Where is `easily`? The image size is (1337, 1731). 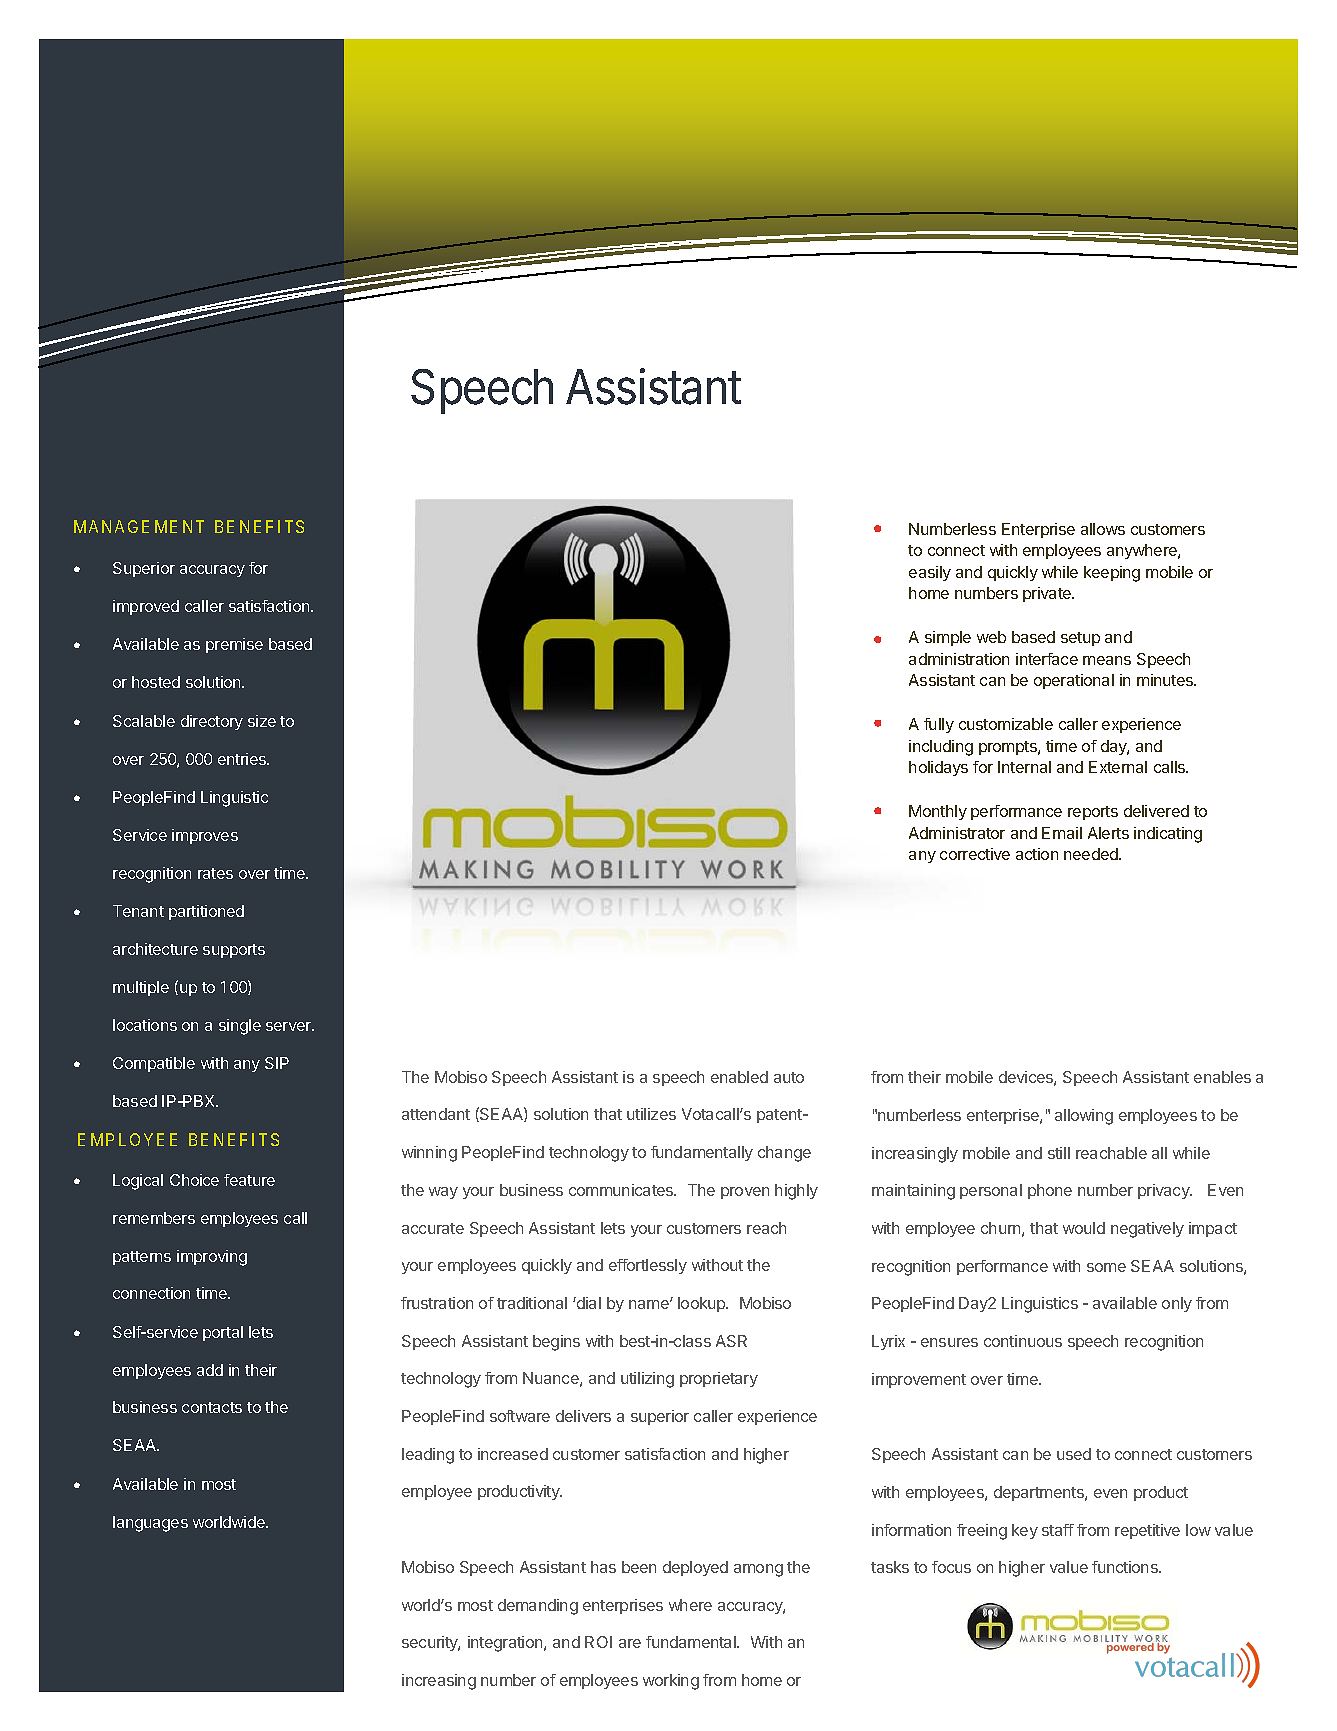 easily is located at coordinates (930, 573).
